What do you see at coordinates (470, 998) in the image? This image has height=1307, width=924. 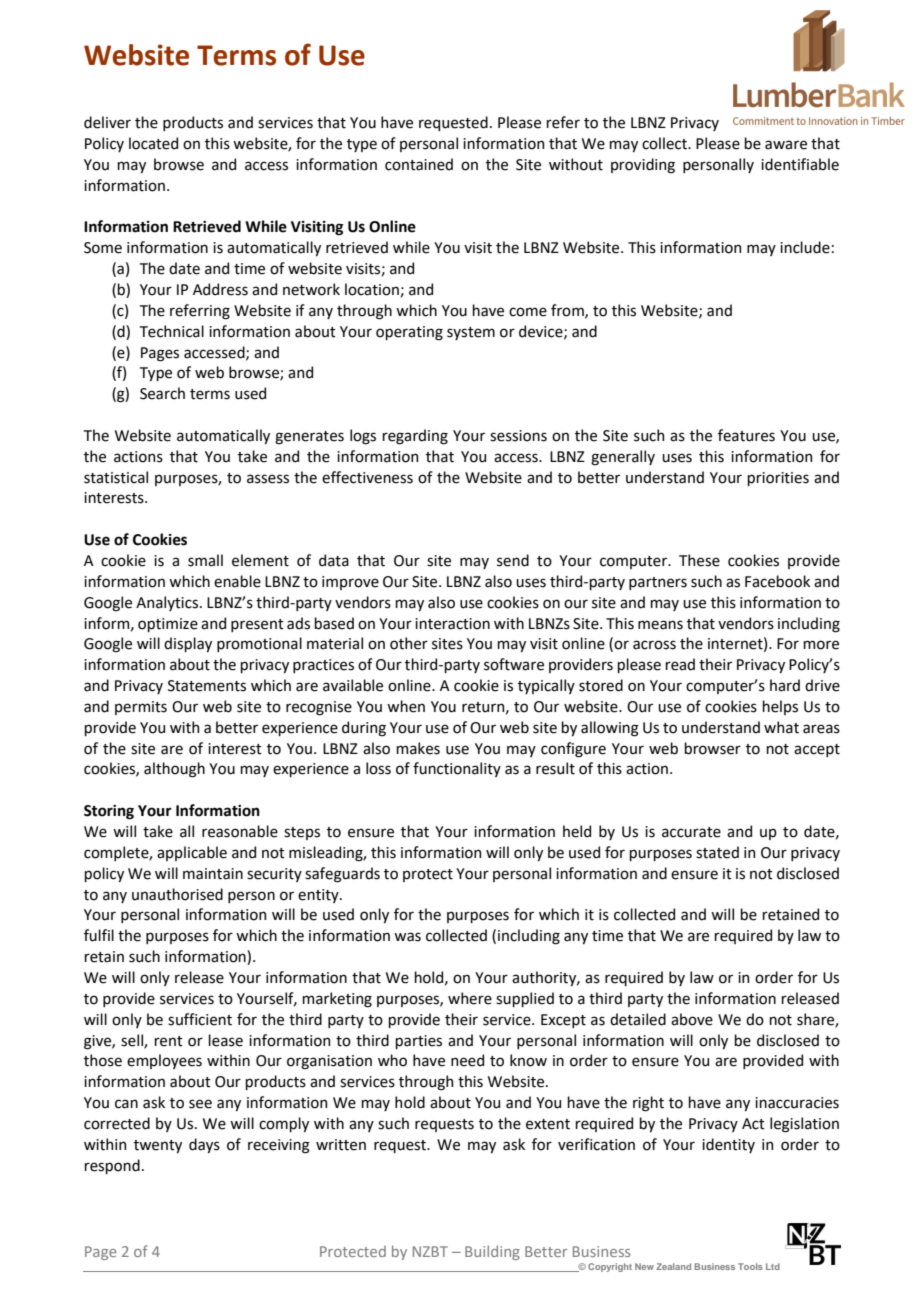 I see `where` at bounding box center [470, 998].
